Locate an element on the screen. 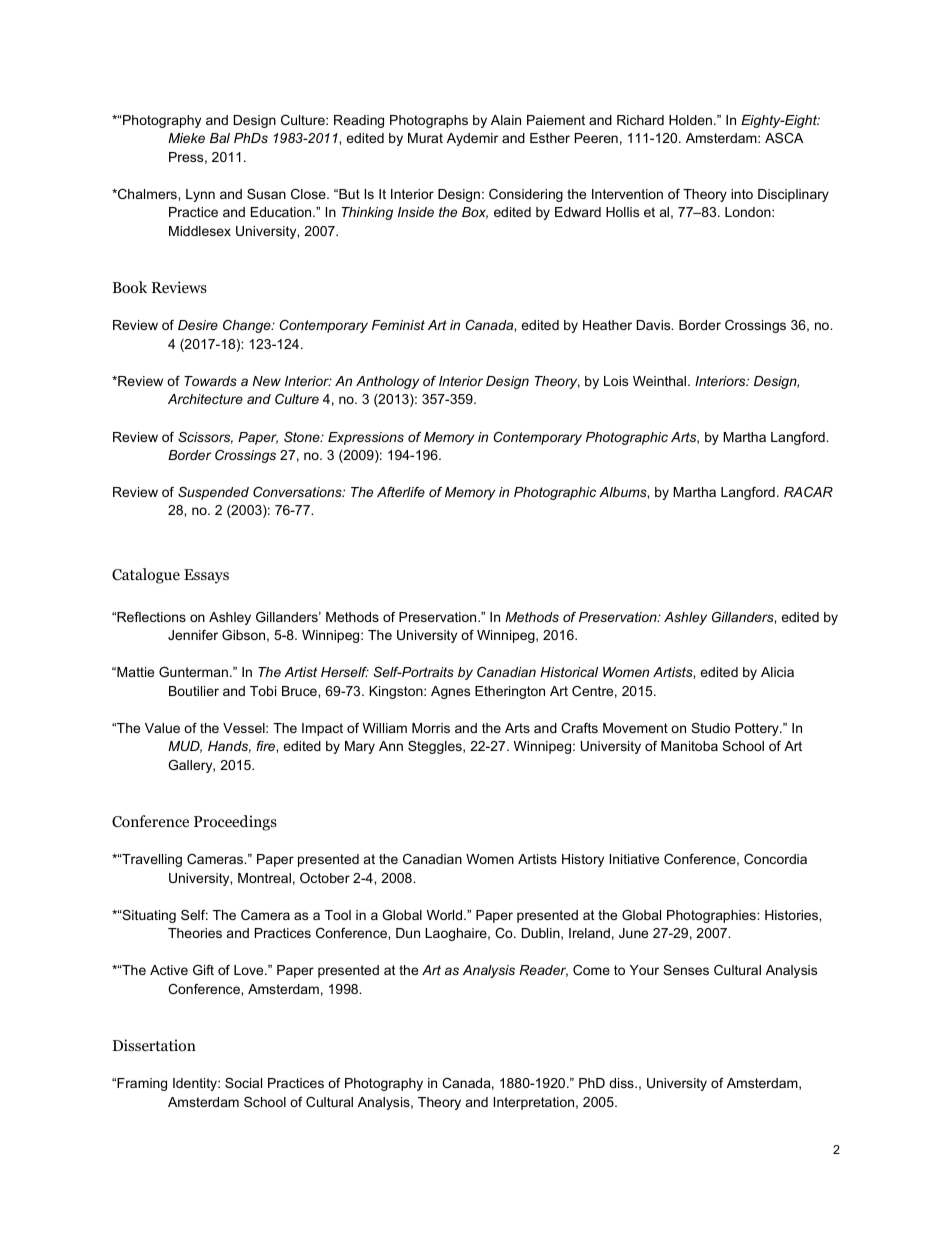 The width and height of the screenshot is (952, 1233). Manitoba is located at coordinates (689, 746).
